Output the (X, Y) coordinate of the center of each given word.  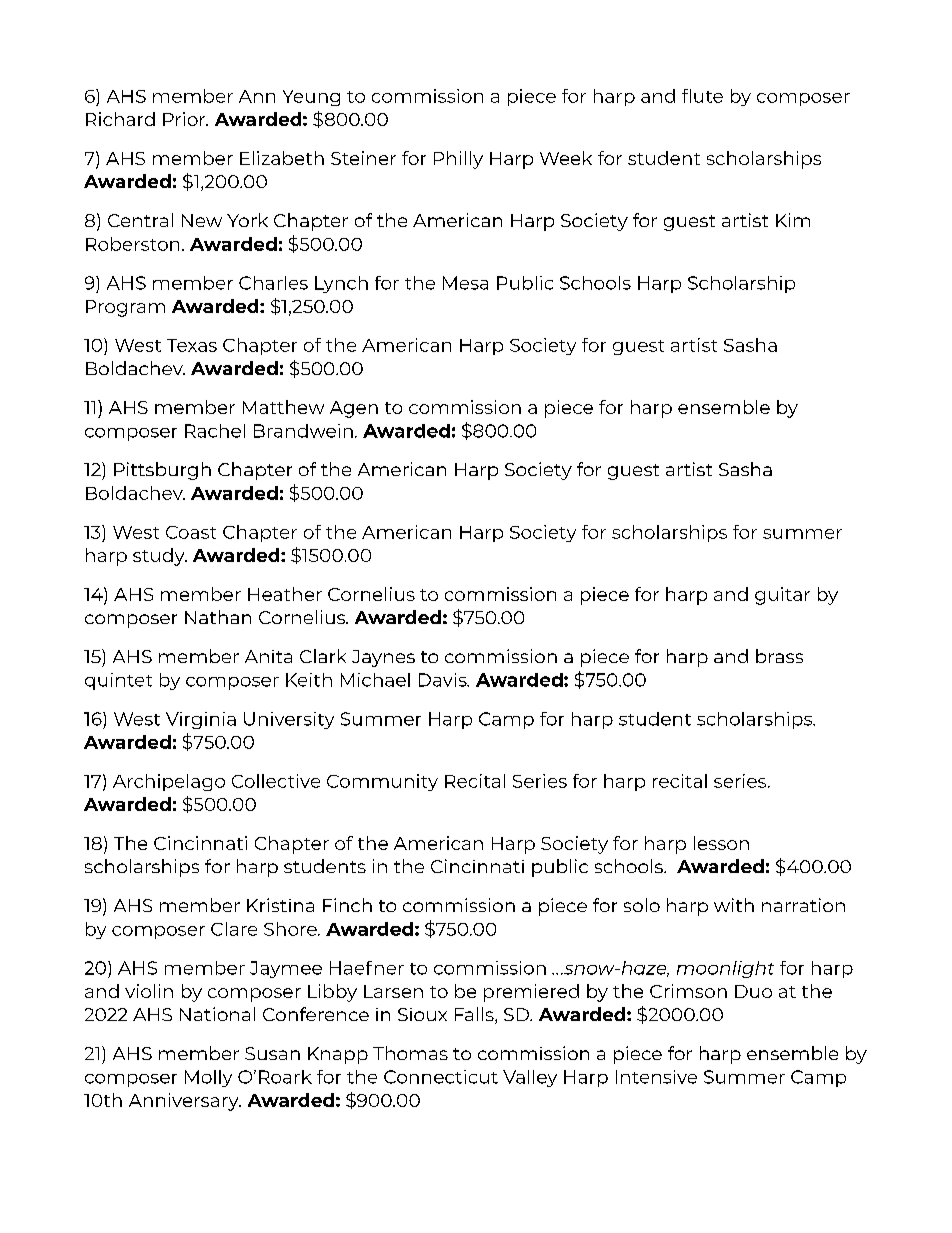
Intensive (656, 1077)
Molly (208, 1078)
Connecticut (441, 1077)
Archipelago (169, 782)
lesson (721, 843)
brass (779, 656)
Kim (793, 220)
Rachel (215, 431)
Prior (185, 119)
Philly (458, 160)
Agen (354, 409)
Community (382, 782)
